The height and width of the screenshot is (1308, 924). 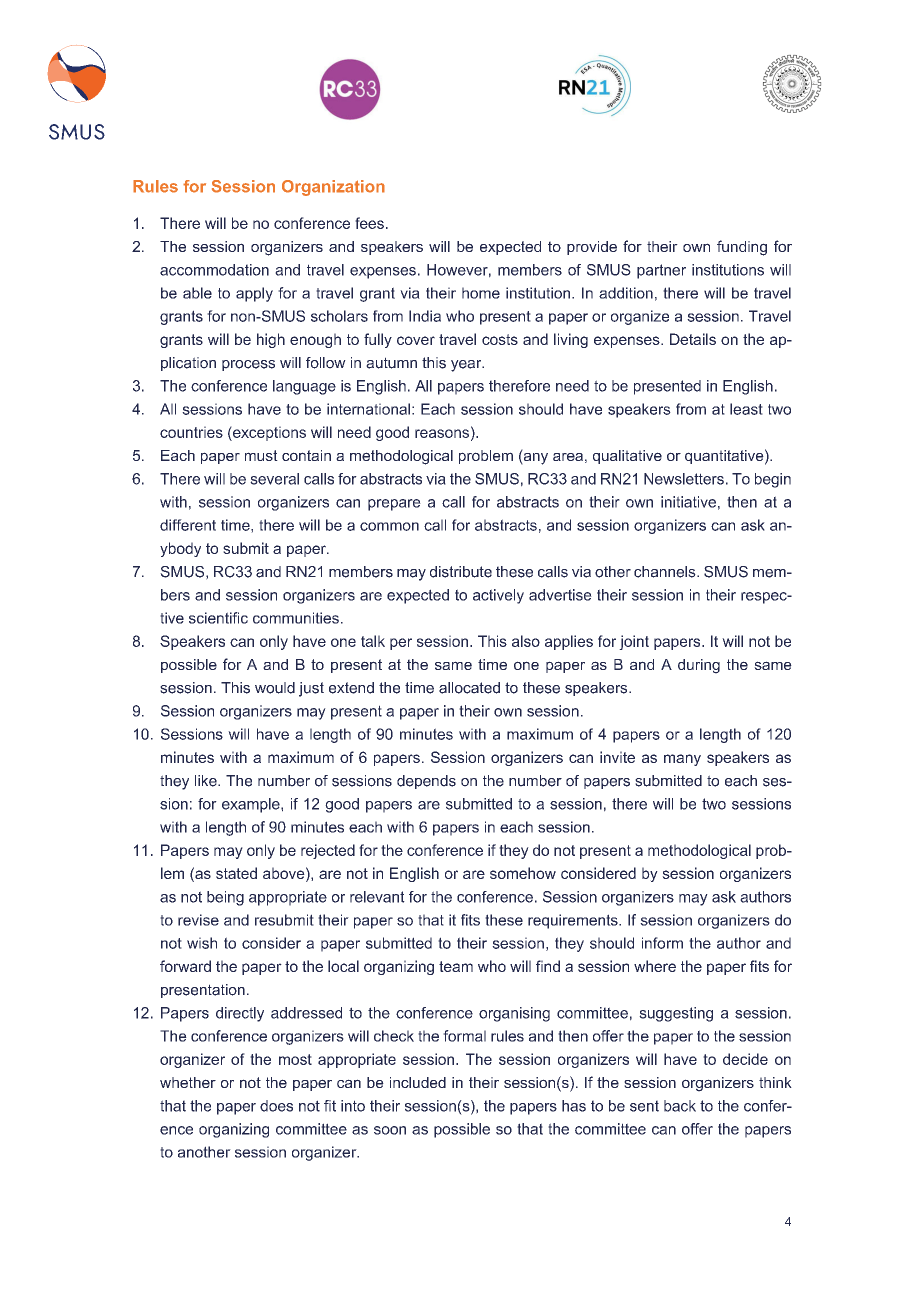 I want to click on accommodation, so click(x=214, y=270).
